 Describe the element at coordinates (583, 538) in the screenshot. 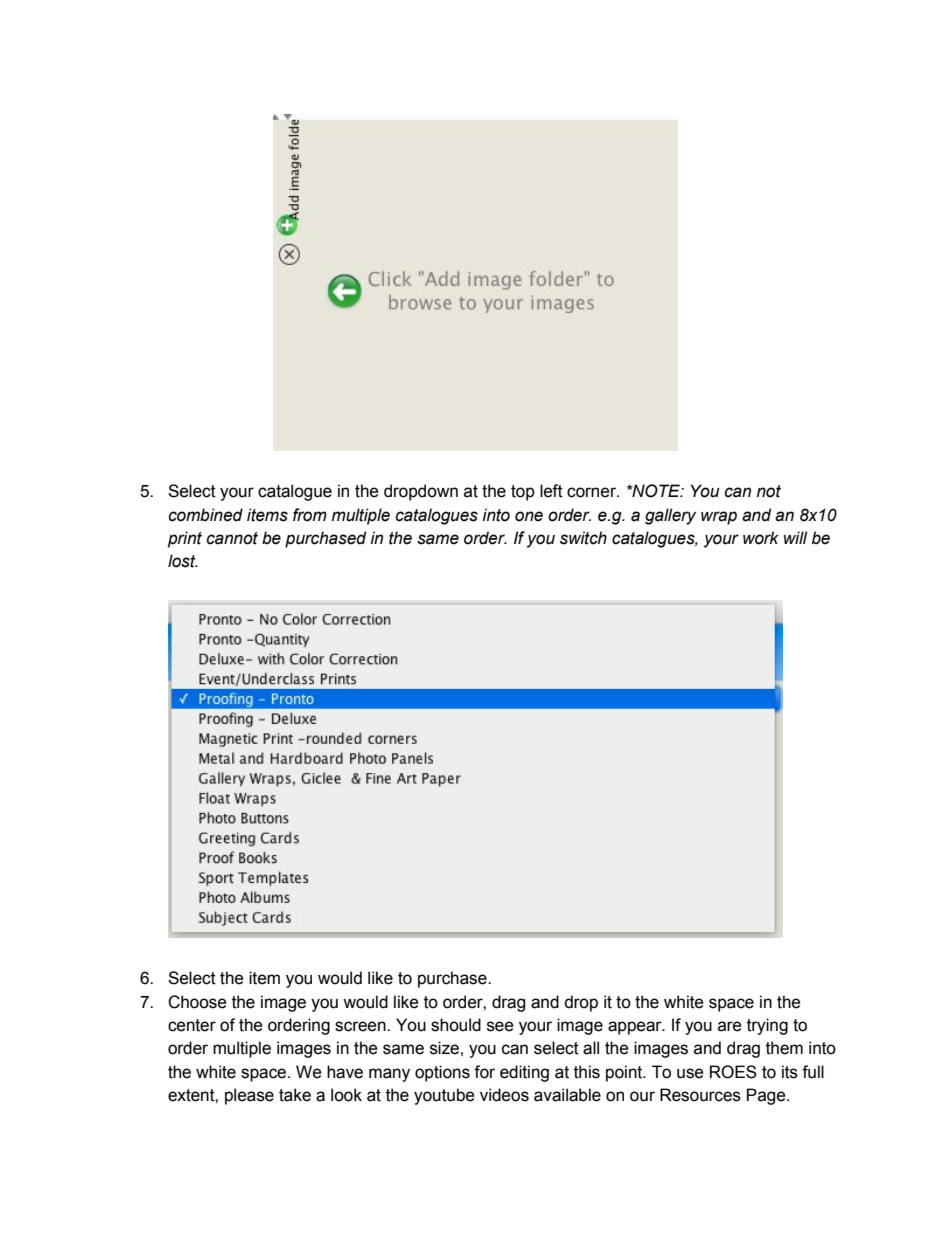

I see `switch` at that location.
